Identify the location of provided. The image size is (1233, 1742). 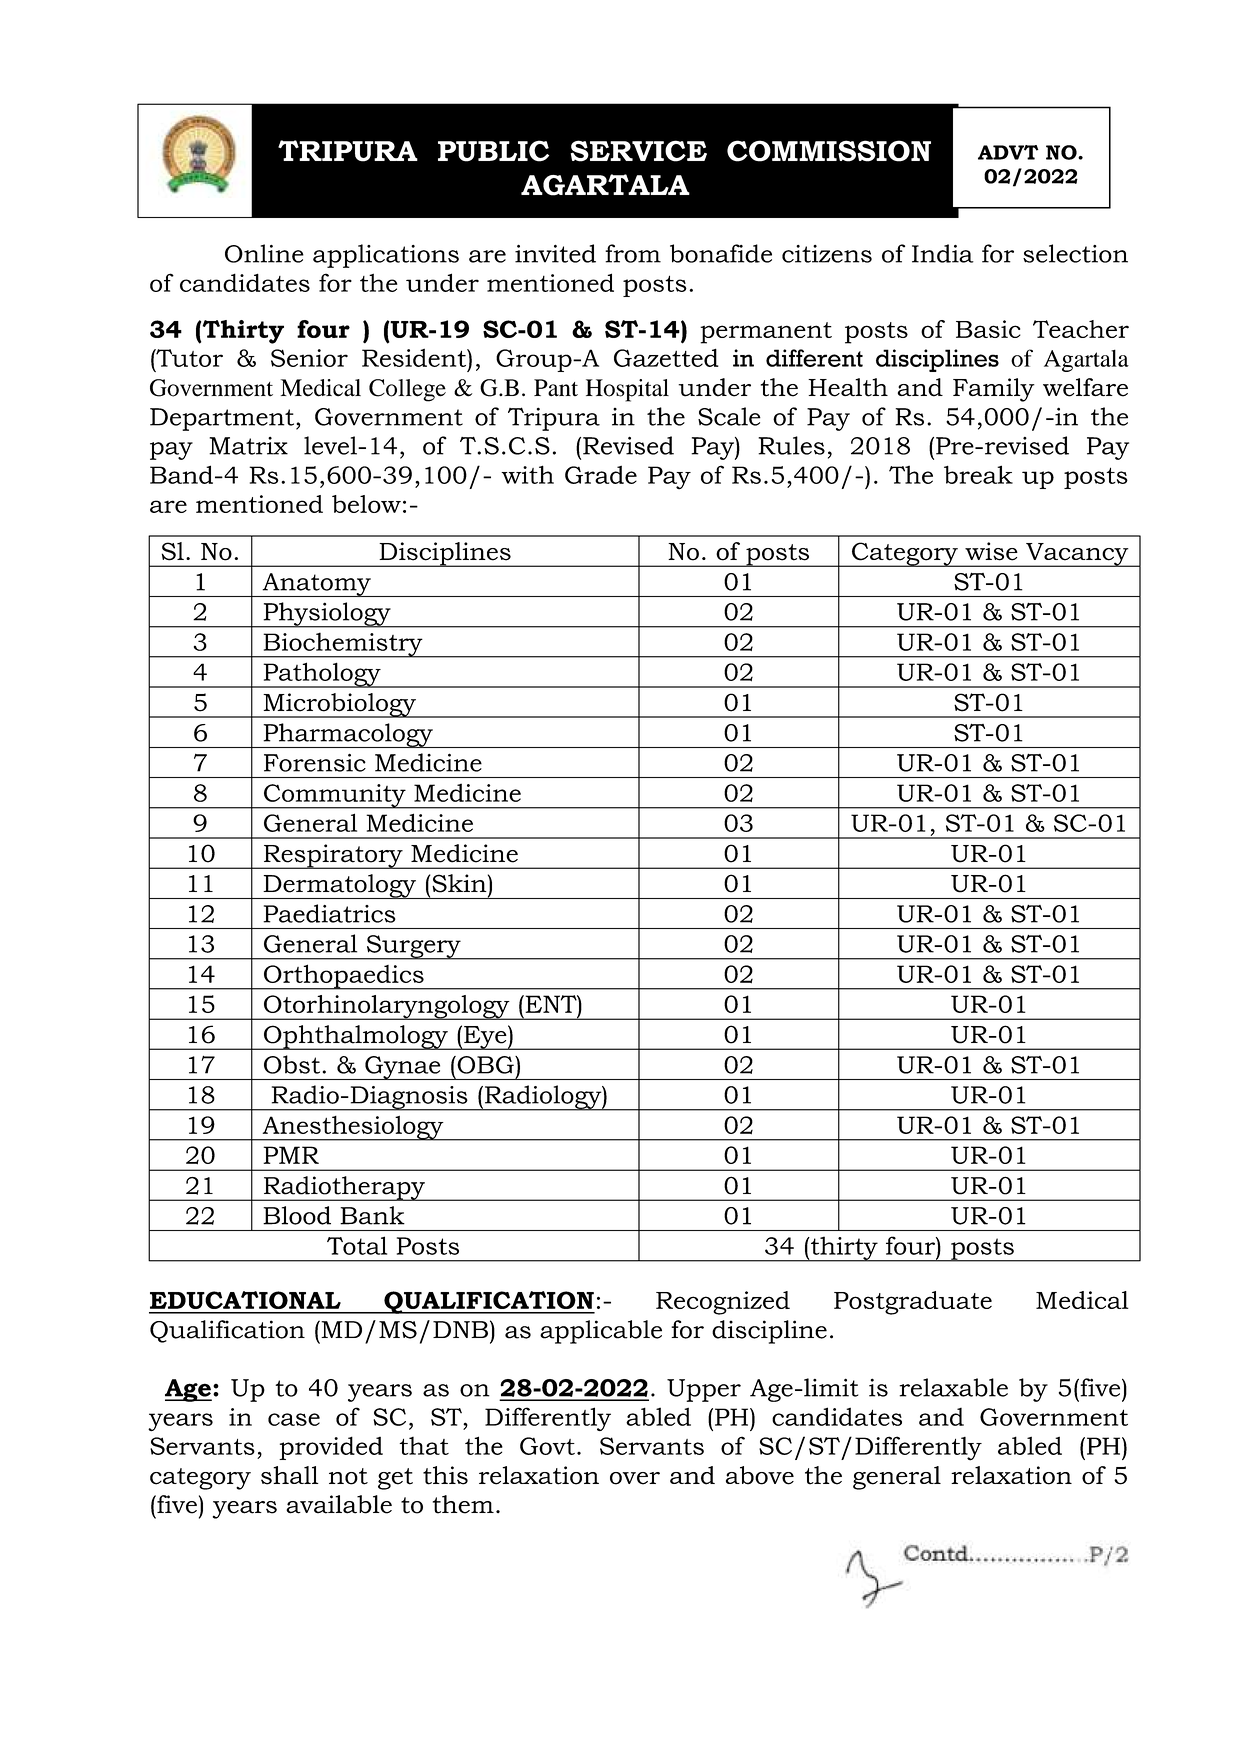
(331, 1448).
